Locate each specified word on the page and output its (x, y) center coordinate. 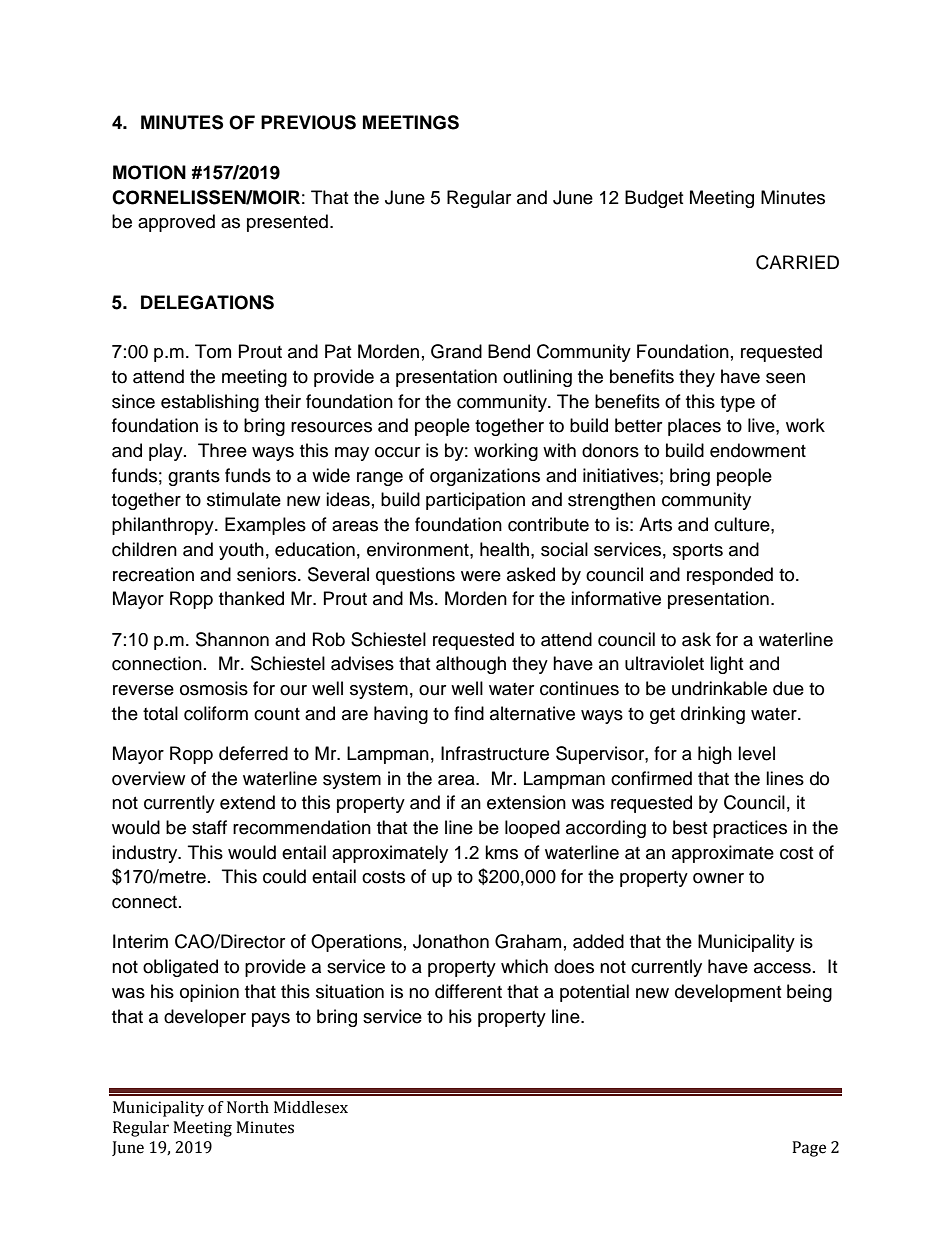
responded (730, 576)
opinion (209, 993)
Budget (654, 199)
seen (785, 378)
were (481, 576)
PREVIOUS (308, 122)
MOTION (149, 172)
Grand (456, 351)
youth (241, 551)
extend (247, 802)
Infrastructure (495, 753)
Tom (213, 351)
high (715, 755)
